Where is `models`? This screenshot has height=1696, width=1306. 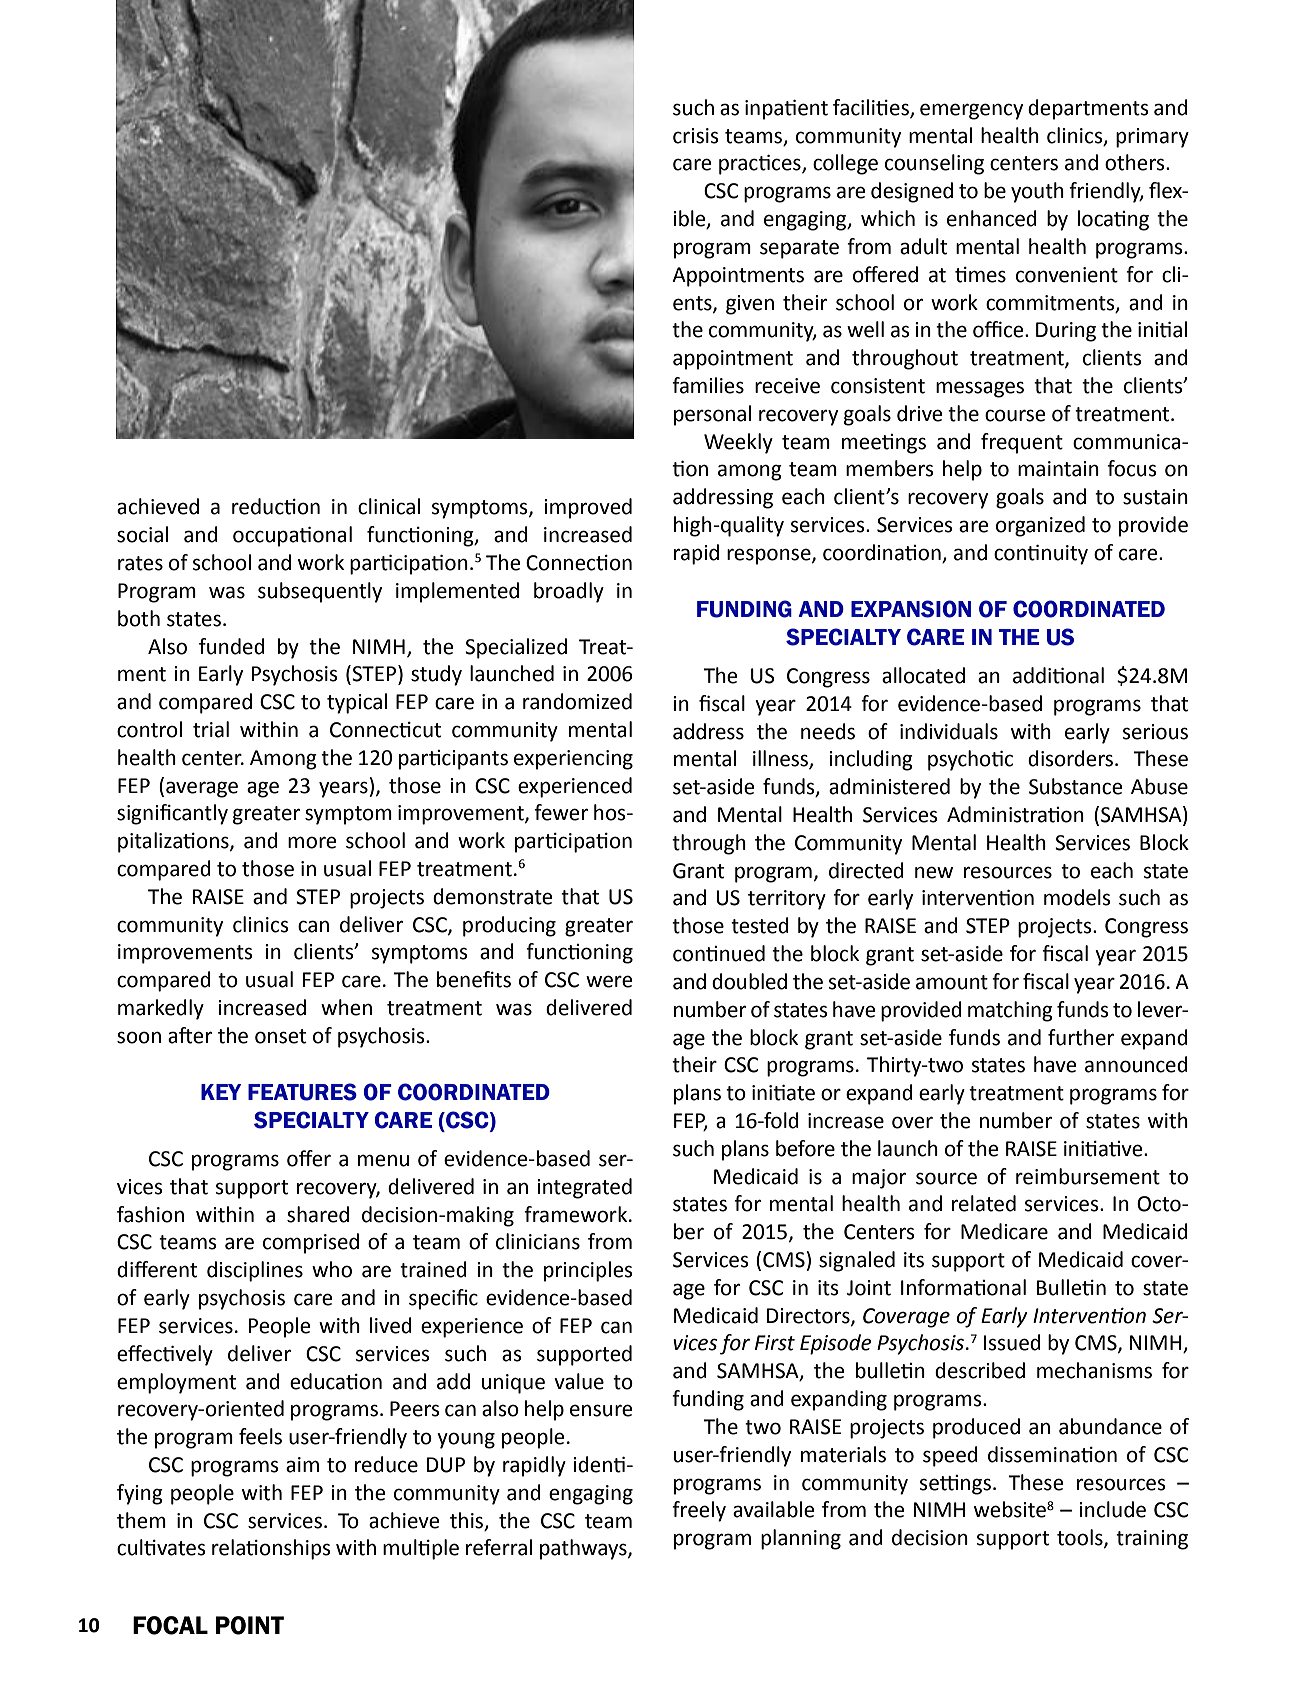
models is located at coordinates (1077, 897).
